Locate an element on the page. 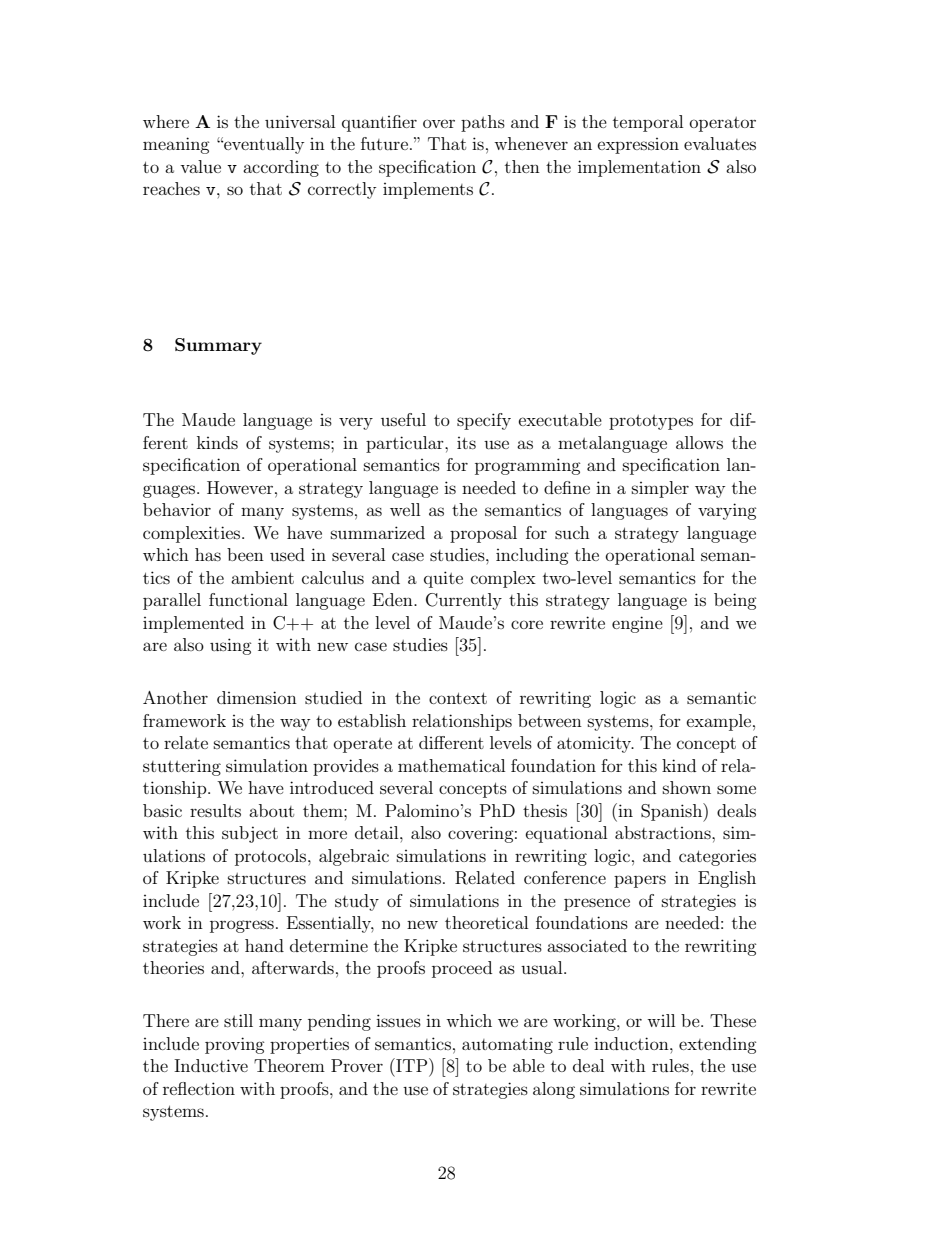  value is located at coordinates (200, 166).
